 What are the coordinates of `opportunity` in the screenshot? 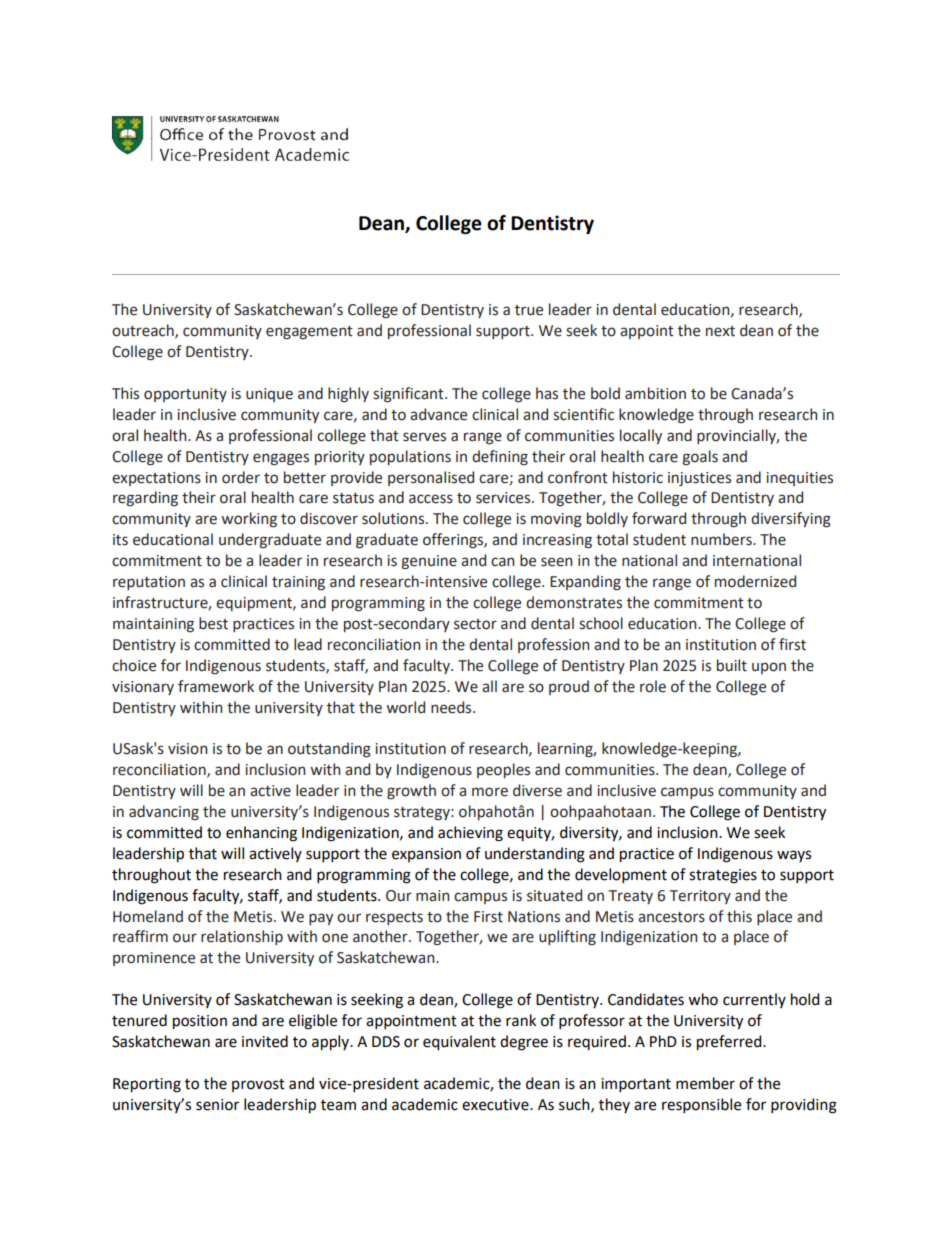 It's located at (185, 395).
